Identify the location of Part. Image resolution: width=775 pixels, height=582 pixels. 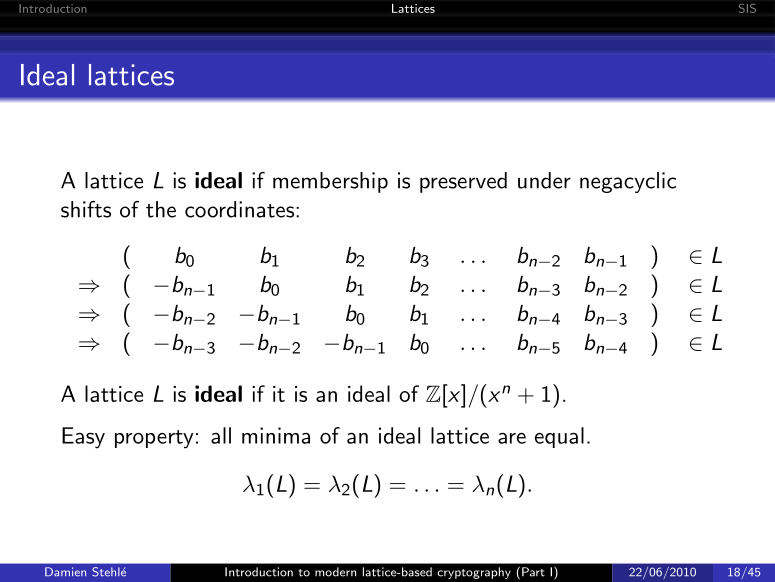
(533, 572).
